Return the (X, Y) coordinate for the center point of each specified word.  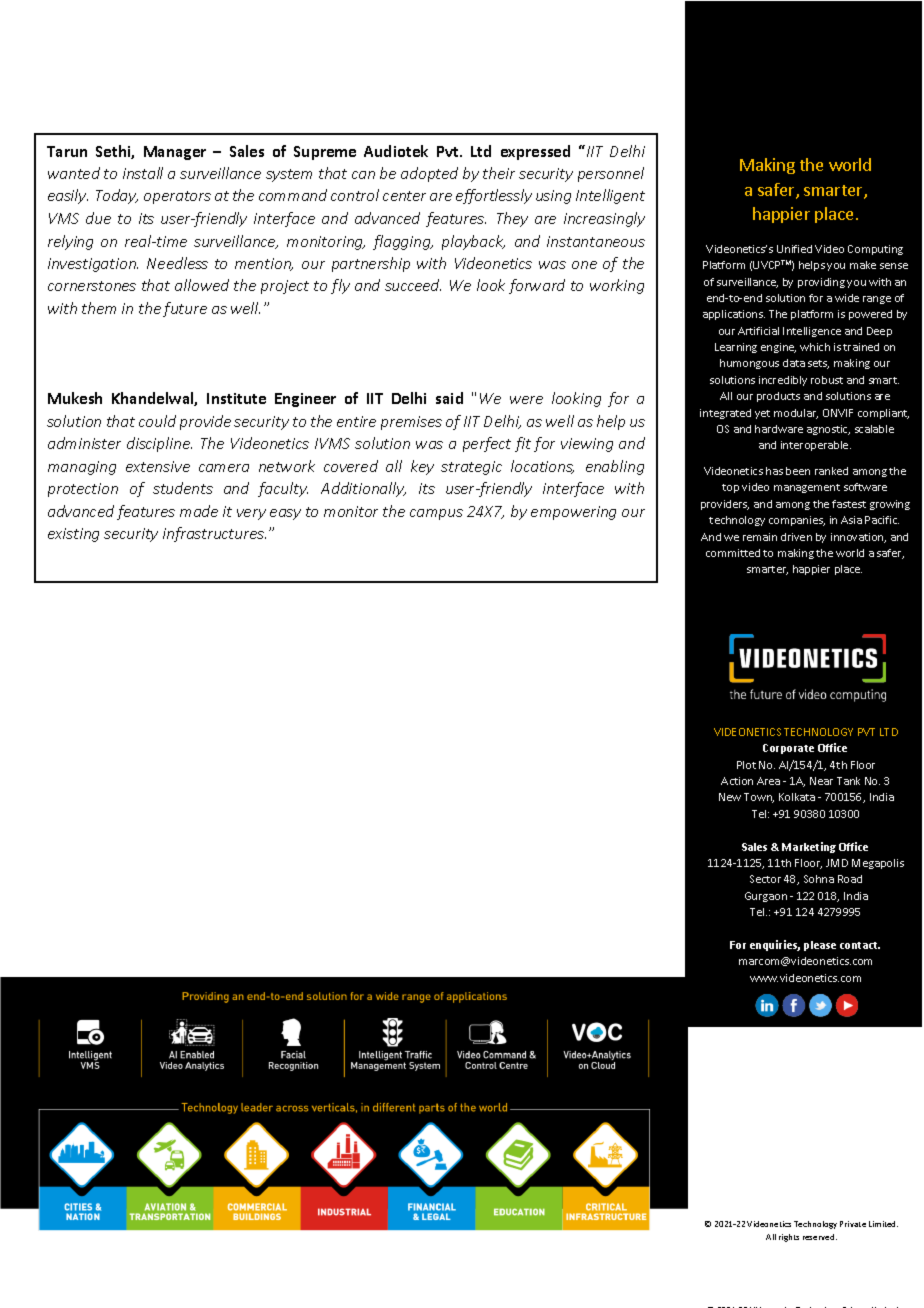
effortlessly (494, 196)
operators (177, 197)
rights (789, 1238)
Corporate (788, 749)
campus (436, 514)
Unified (794, 249)
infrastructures (214, 534)
